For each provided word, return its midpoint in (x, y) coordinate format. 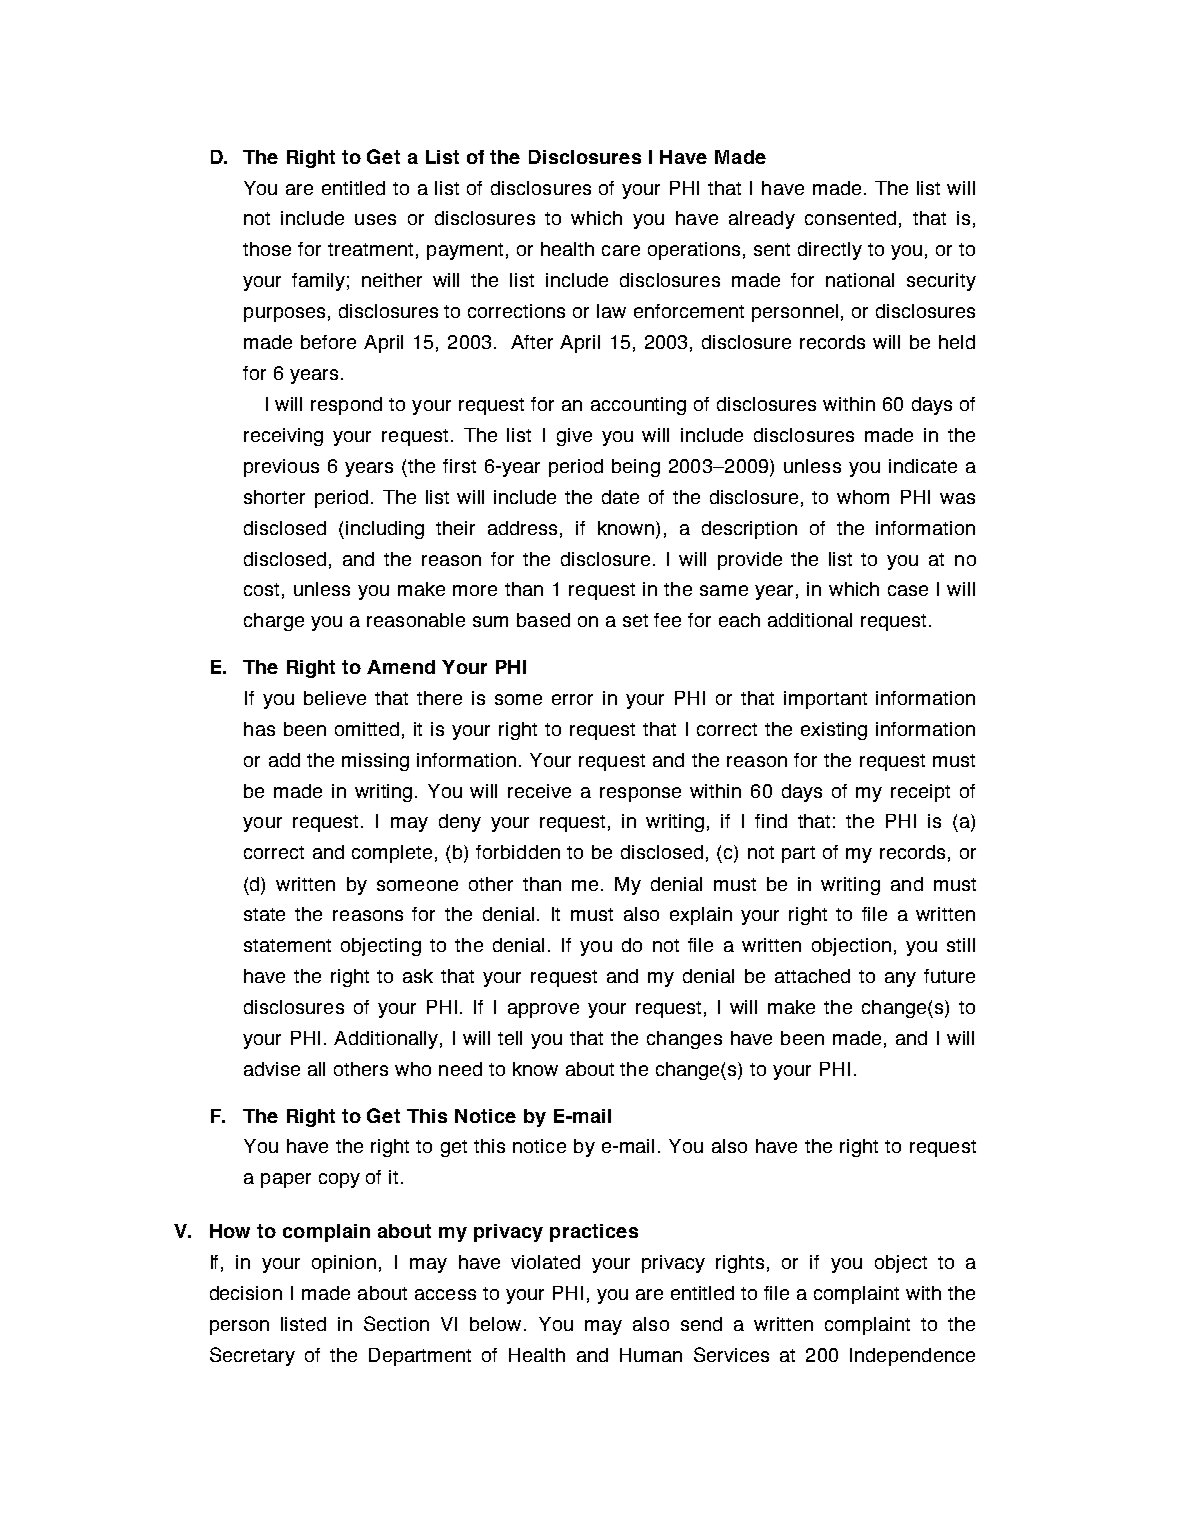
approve (543, 1010)
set (635, 620)
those (267, 249)
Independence (912, 1357)
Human (651, 1355)
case (908, 590)
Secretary (252, 1356)
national (860, 280)
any (900, 979)
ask (418, 976)
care (621, 250)
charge (274, 622)
